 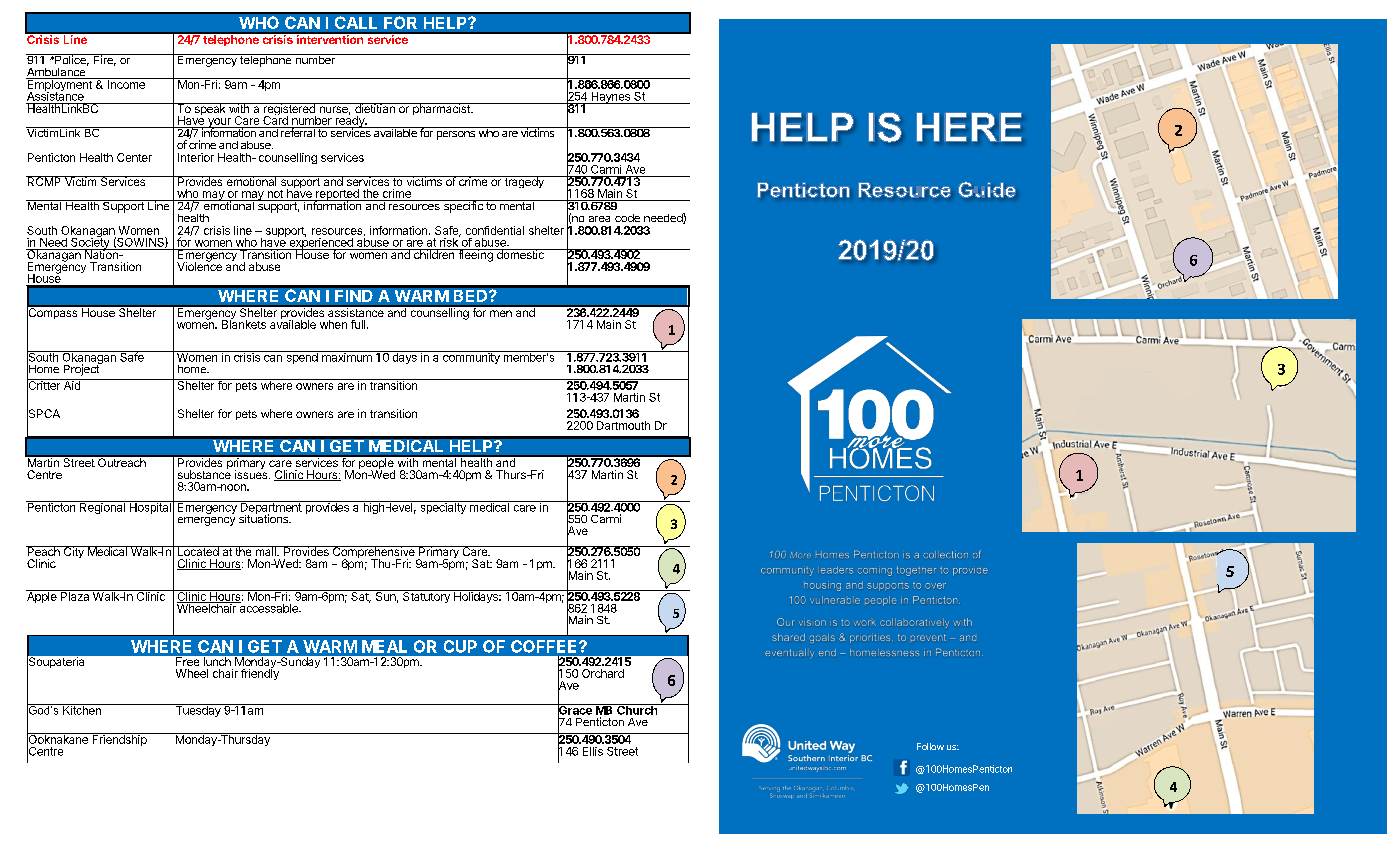 I want to click on Income, so click(x=126, y=83).
